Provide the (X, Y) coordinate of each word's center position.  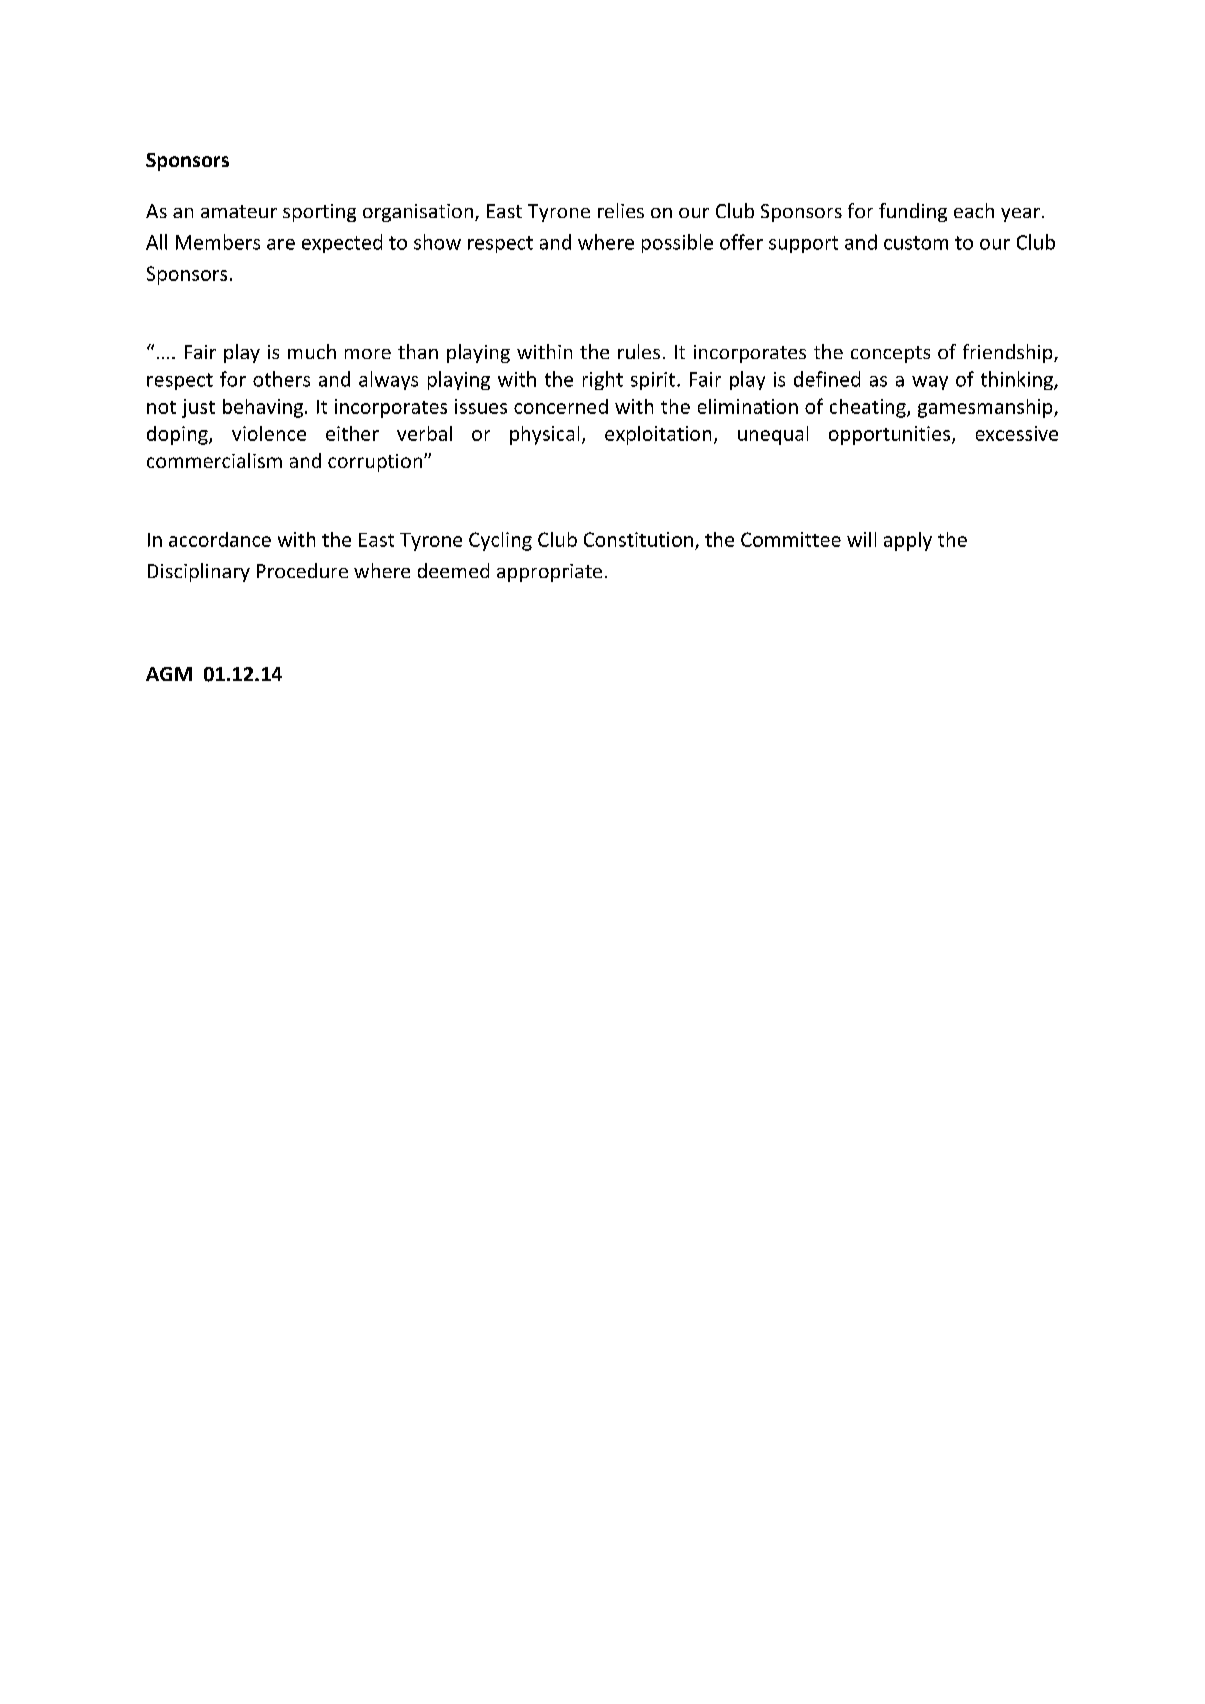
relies (621, 210)
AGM (169, 674)
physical (544, 435)
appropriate (549, 573)
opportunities (891, 435)
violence (269, 433)
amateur (239, 211)
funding (913, 212)
